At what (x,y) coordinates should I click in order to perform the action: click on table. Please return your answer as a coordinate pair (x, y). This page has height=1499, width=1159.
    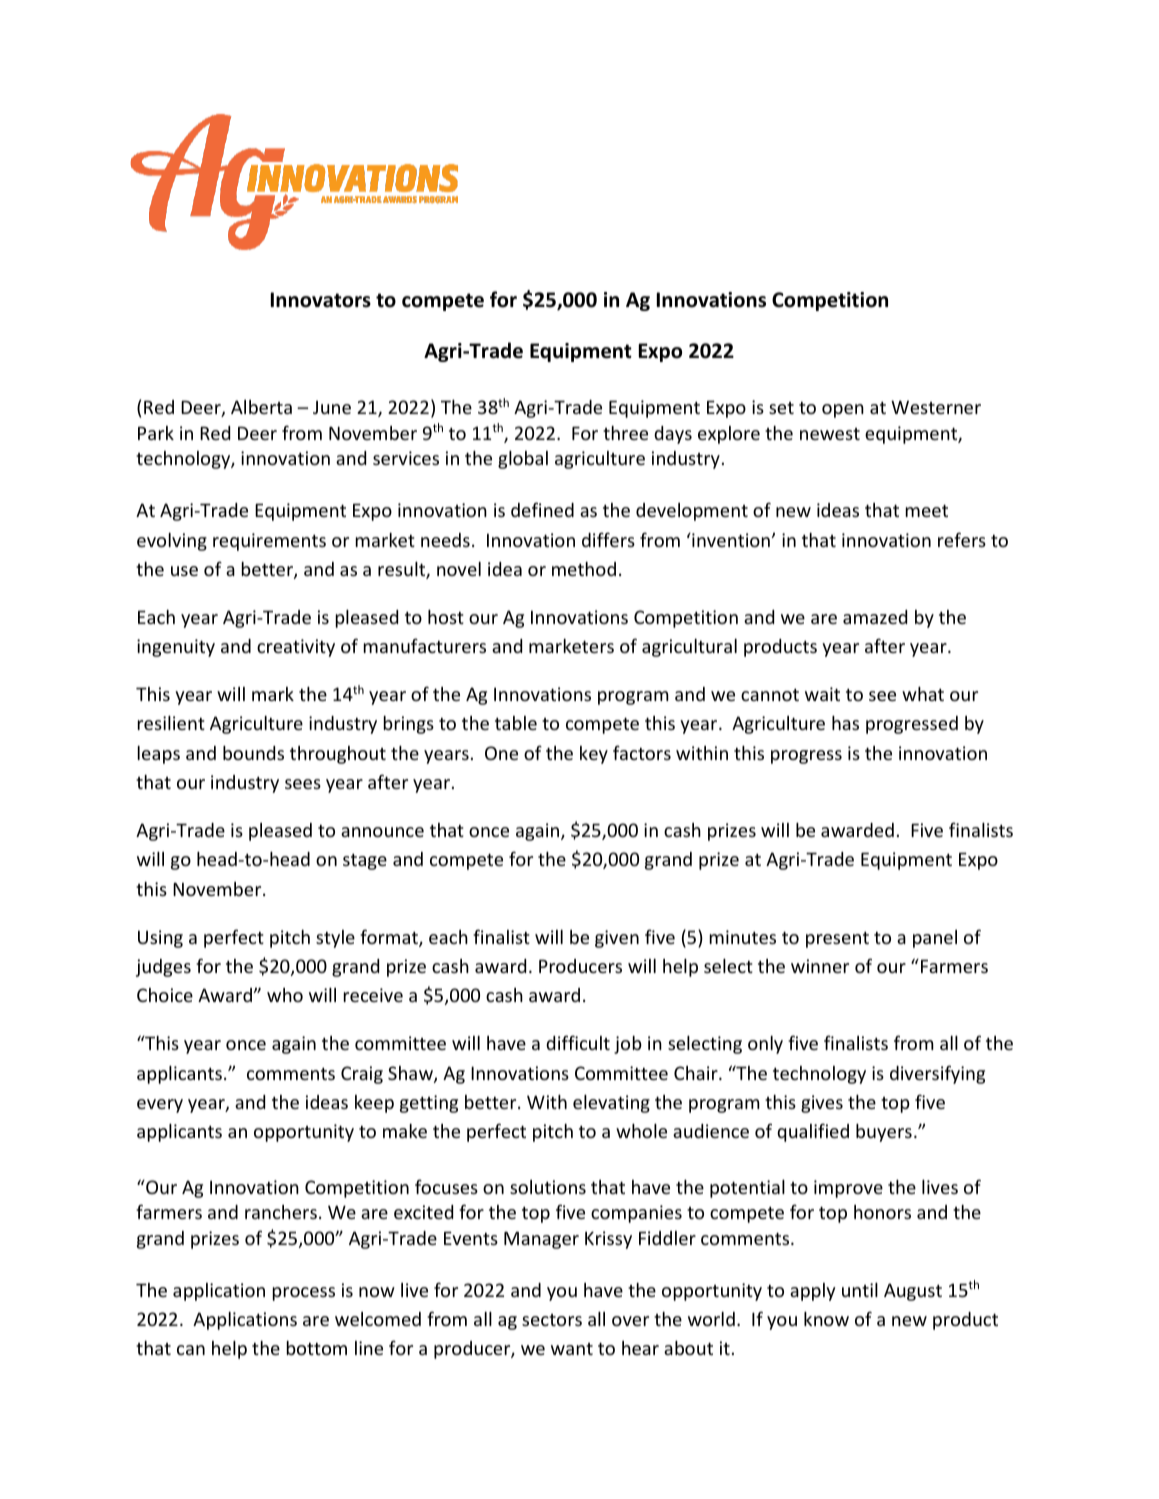
    Looking at the image, I should click on (516, 723).
